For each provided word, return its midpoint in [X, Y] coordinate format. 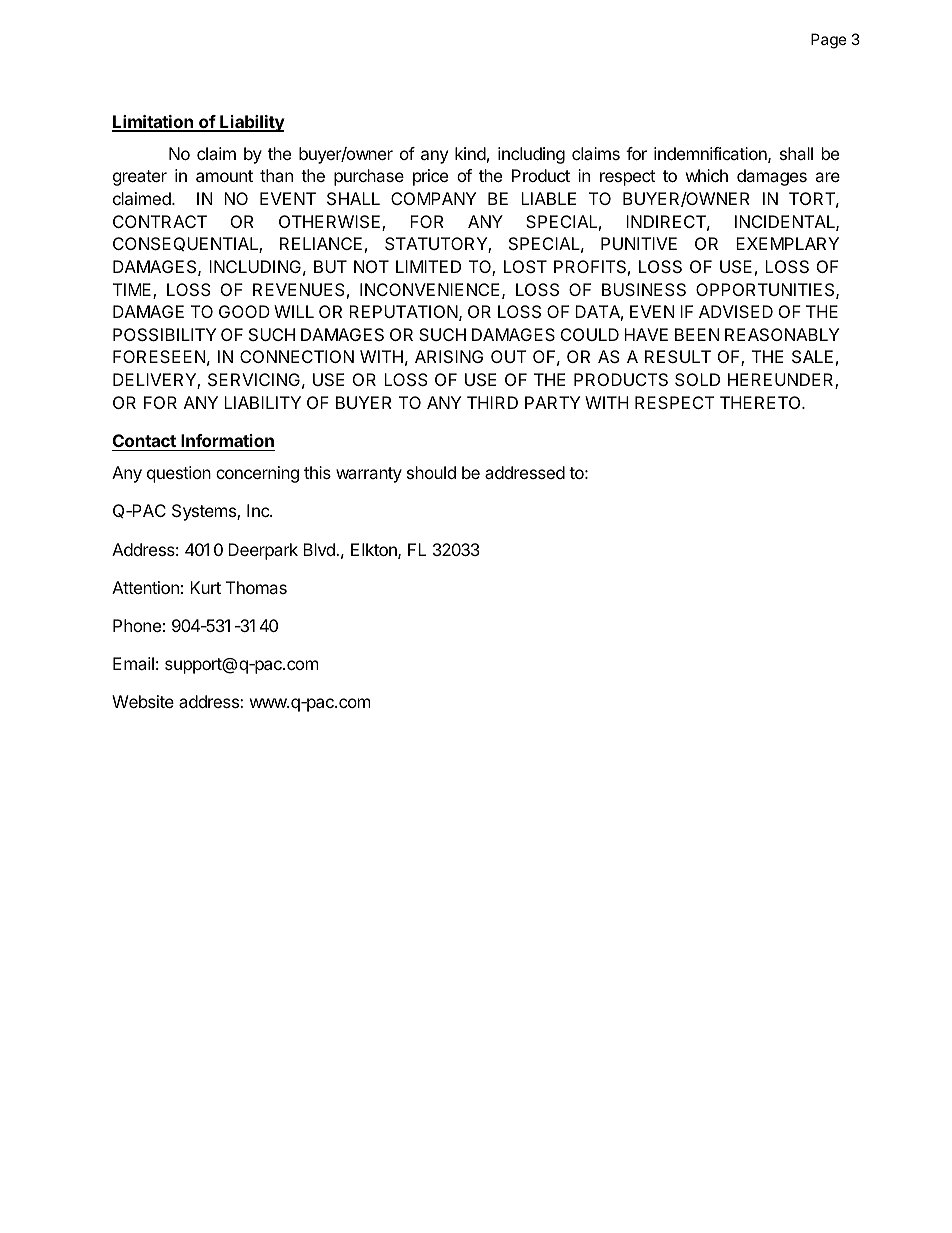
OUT [509, 356]
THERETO [761, 402]
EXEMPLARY [787, 243]
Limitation [153, 123]
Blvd [320, 549]
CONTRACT [160, 221]
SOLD [697, 379]
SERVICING [254, 379]
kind [470, 153]
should [431, 472]
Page [829, 41]
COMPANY [433, 198]
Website [143, 701]
